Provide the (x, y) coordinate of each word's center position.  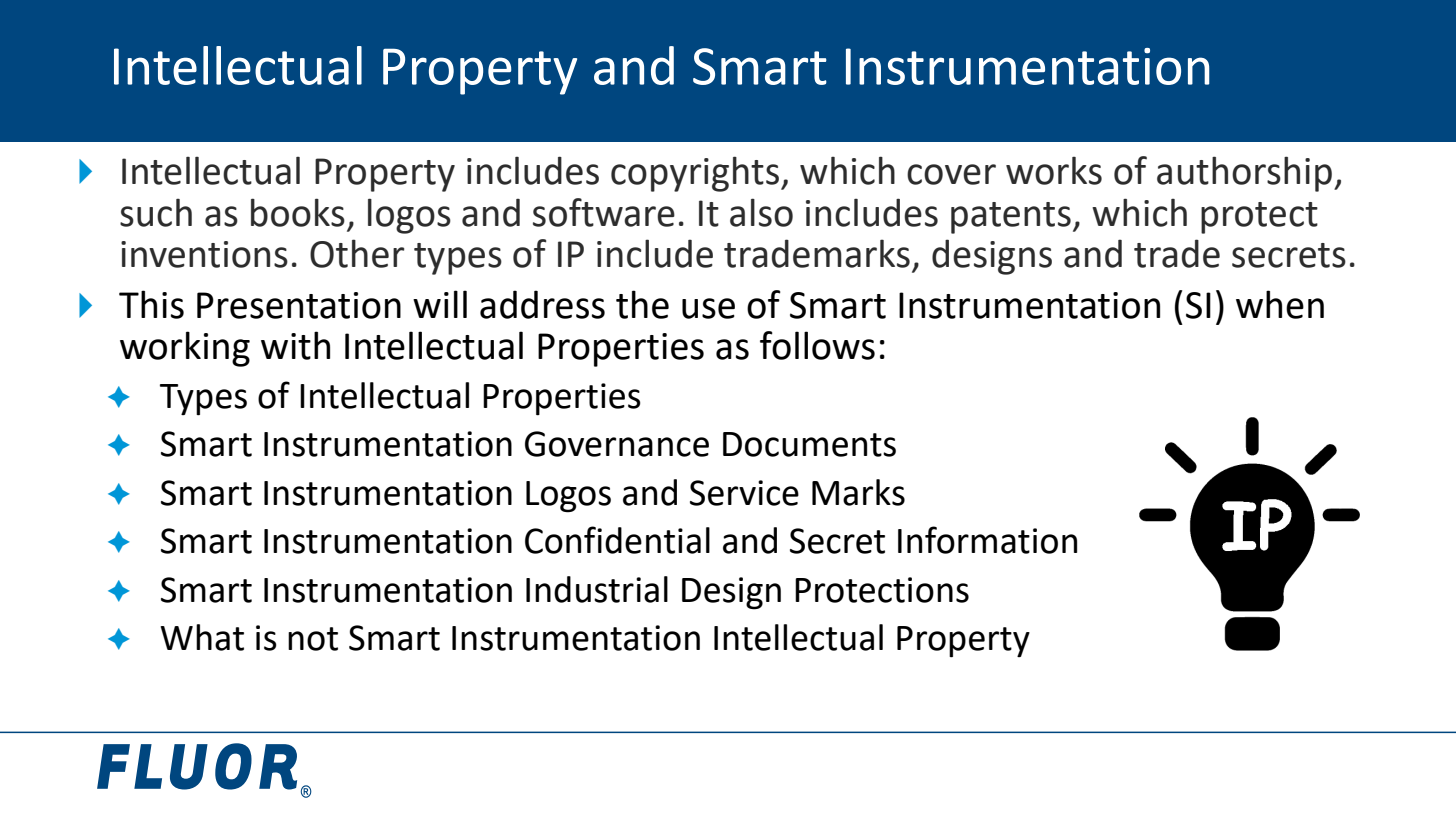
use (708, 308)
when (1280, 304)
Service (744, 493)
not (313, 639)
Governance (617, 444)
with (295, 345)
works (1054, 171)
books (298, 212)
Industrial (597, 589)
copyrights (695, 174)
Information (987, 540)
